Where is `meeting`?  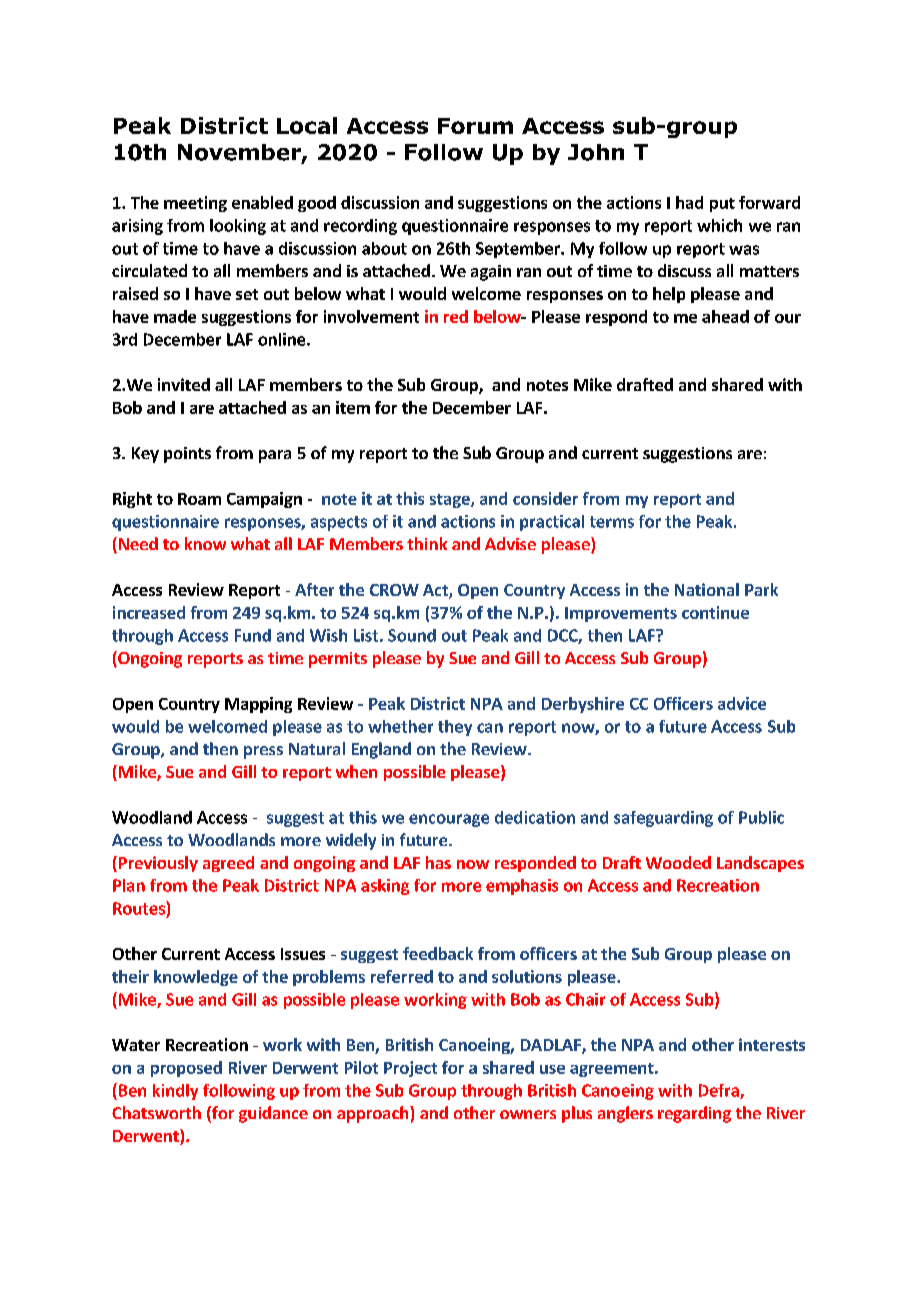 meeting is located at coordinates (195, 204).
